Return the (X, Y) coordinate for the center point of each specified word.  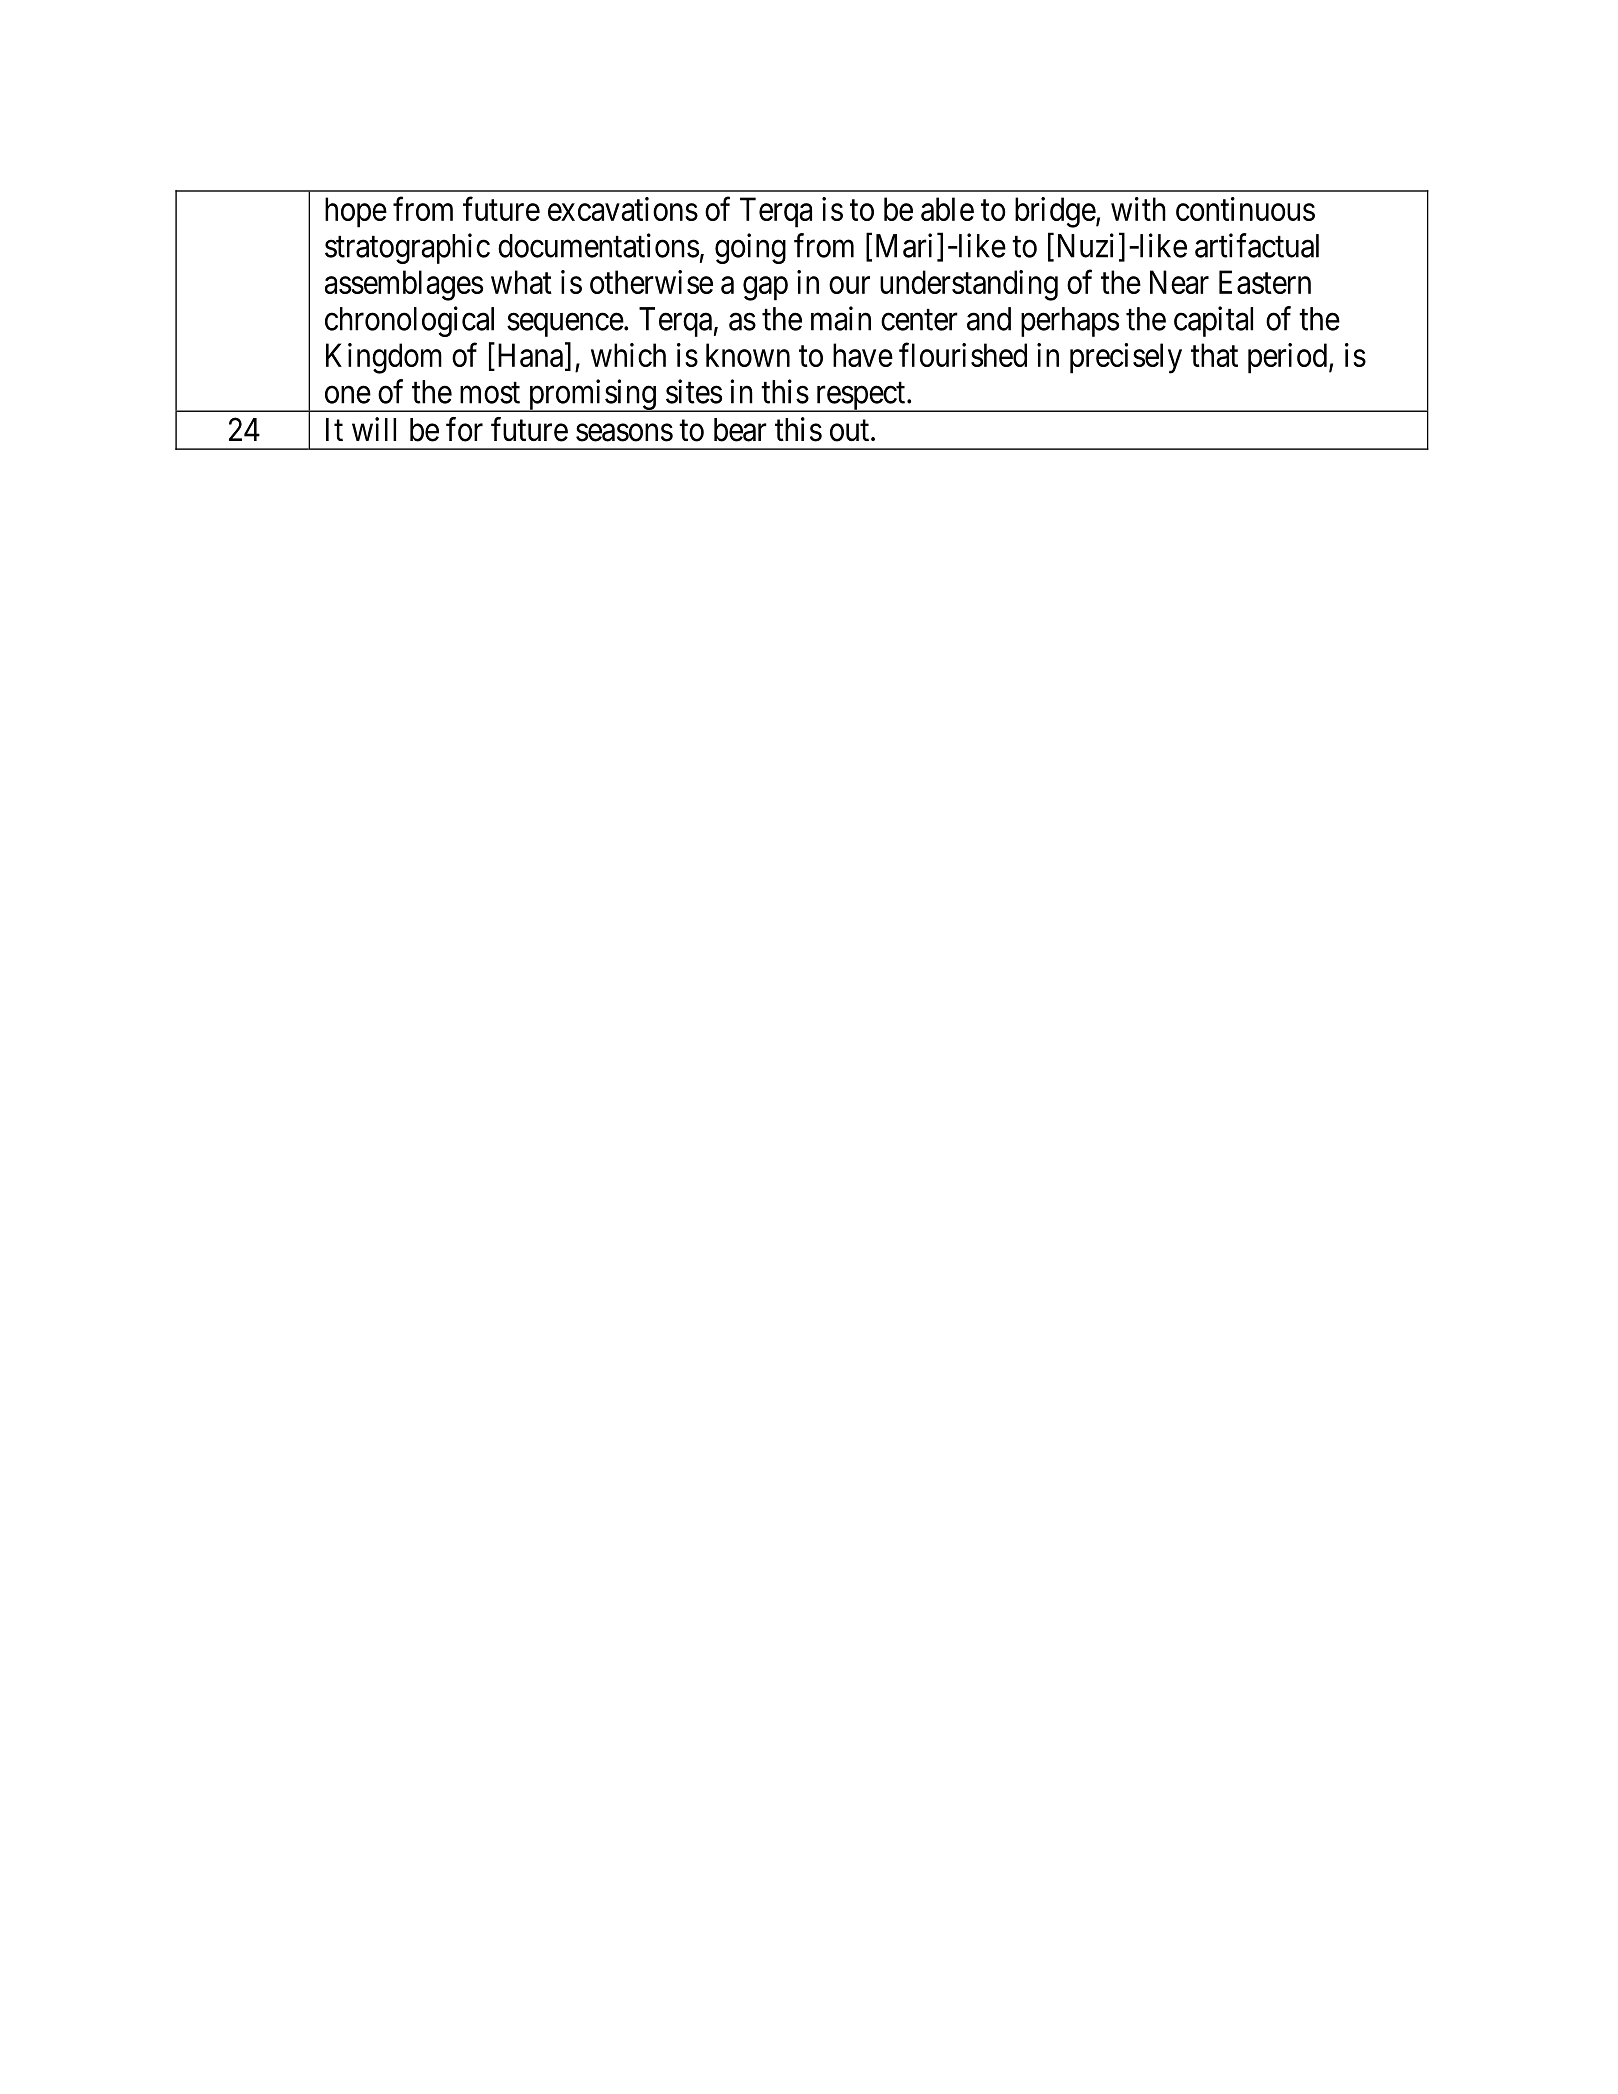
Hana (530, 356)
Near (1179, 282)
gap (765, 289)
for (464, 429)
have (863, 355)
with (1138, 209)
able (947, 209)
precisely (1126, 358)
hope (356, 212)
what (521, 282)
